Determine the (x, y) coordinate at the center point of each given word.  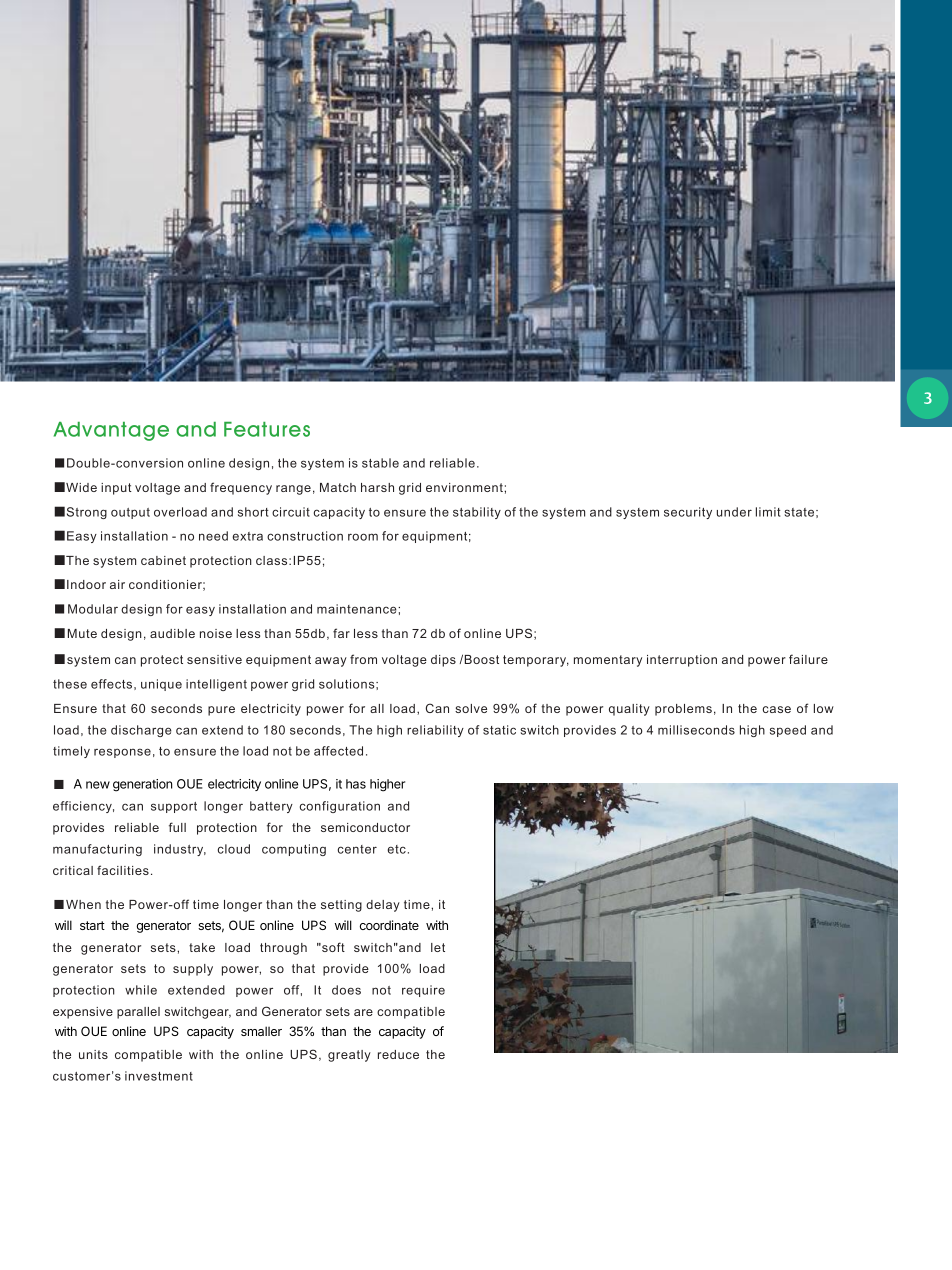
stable (380, 463)
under (734, 512)
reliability (435, 731)
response (122, 753)
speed (788, 731)
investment (159, 1076)
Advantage (111, 431)
